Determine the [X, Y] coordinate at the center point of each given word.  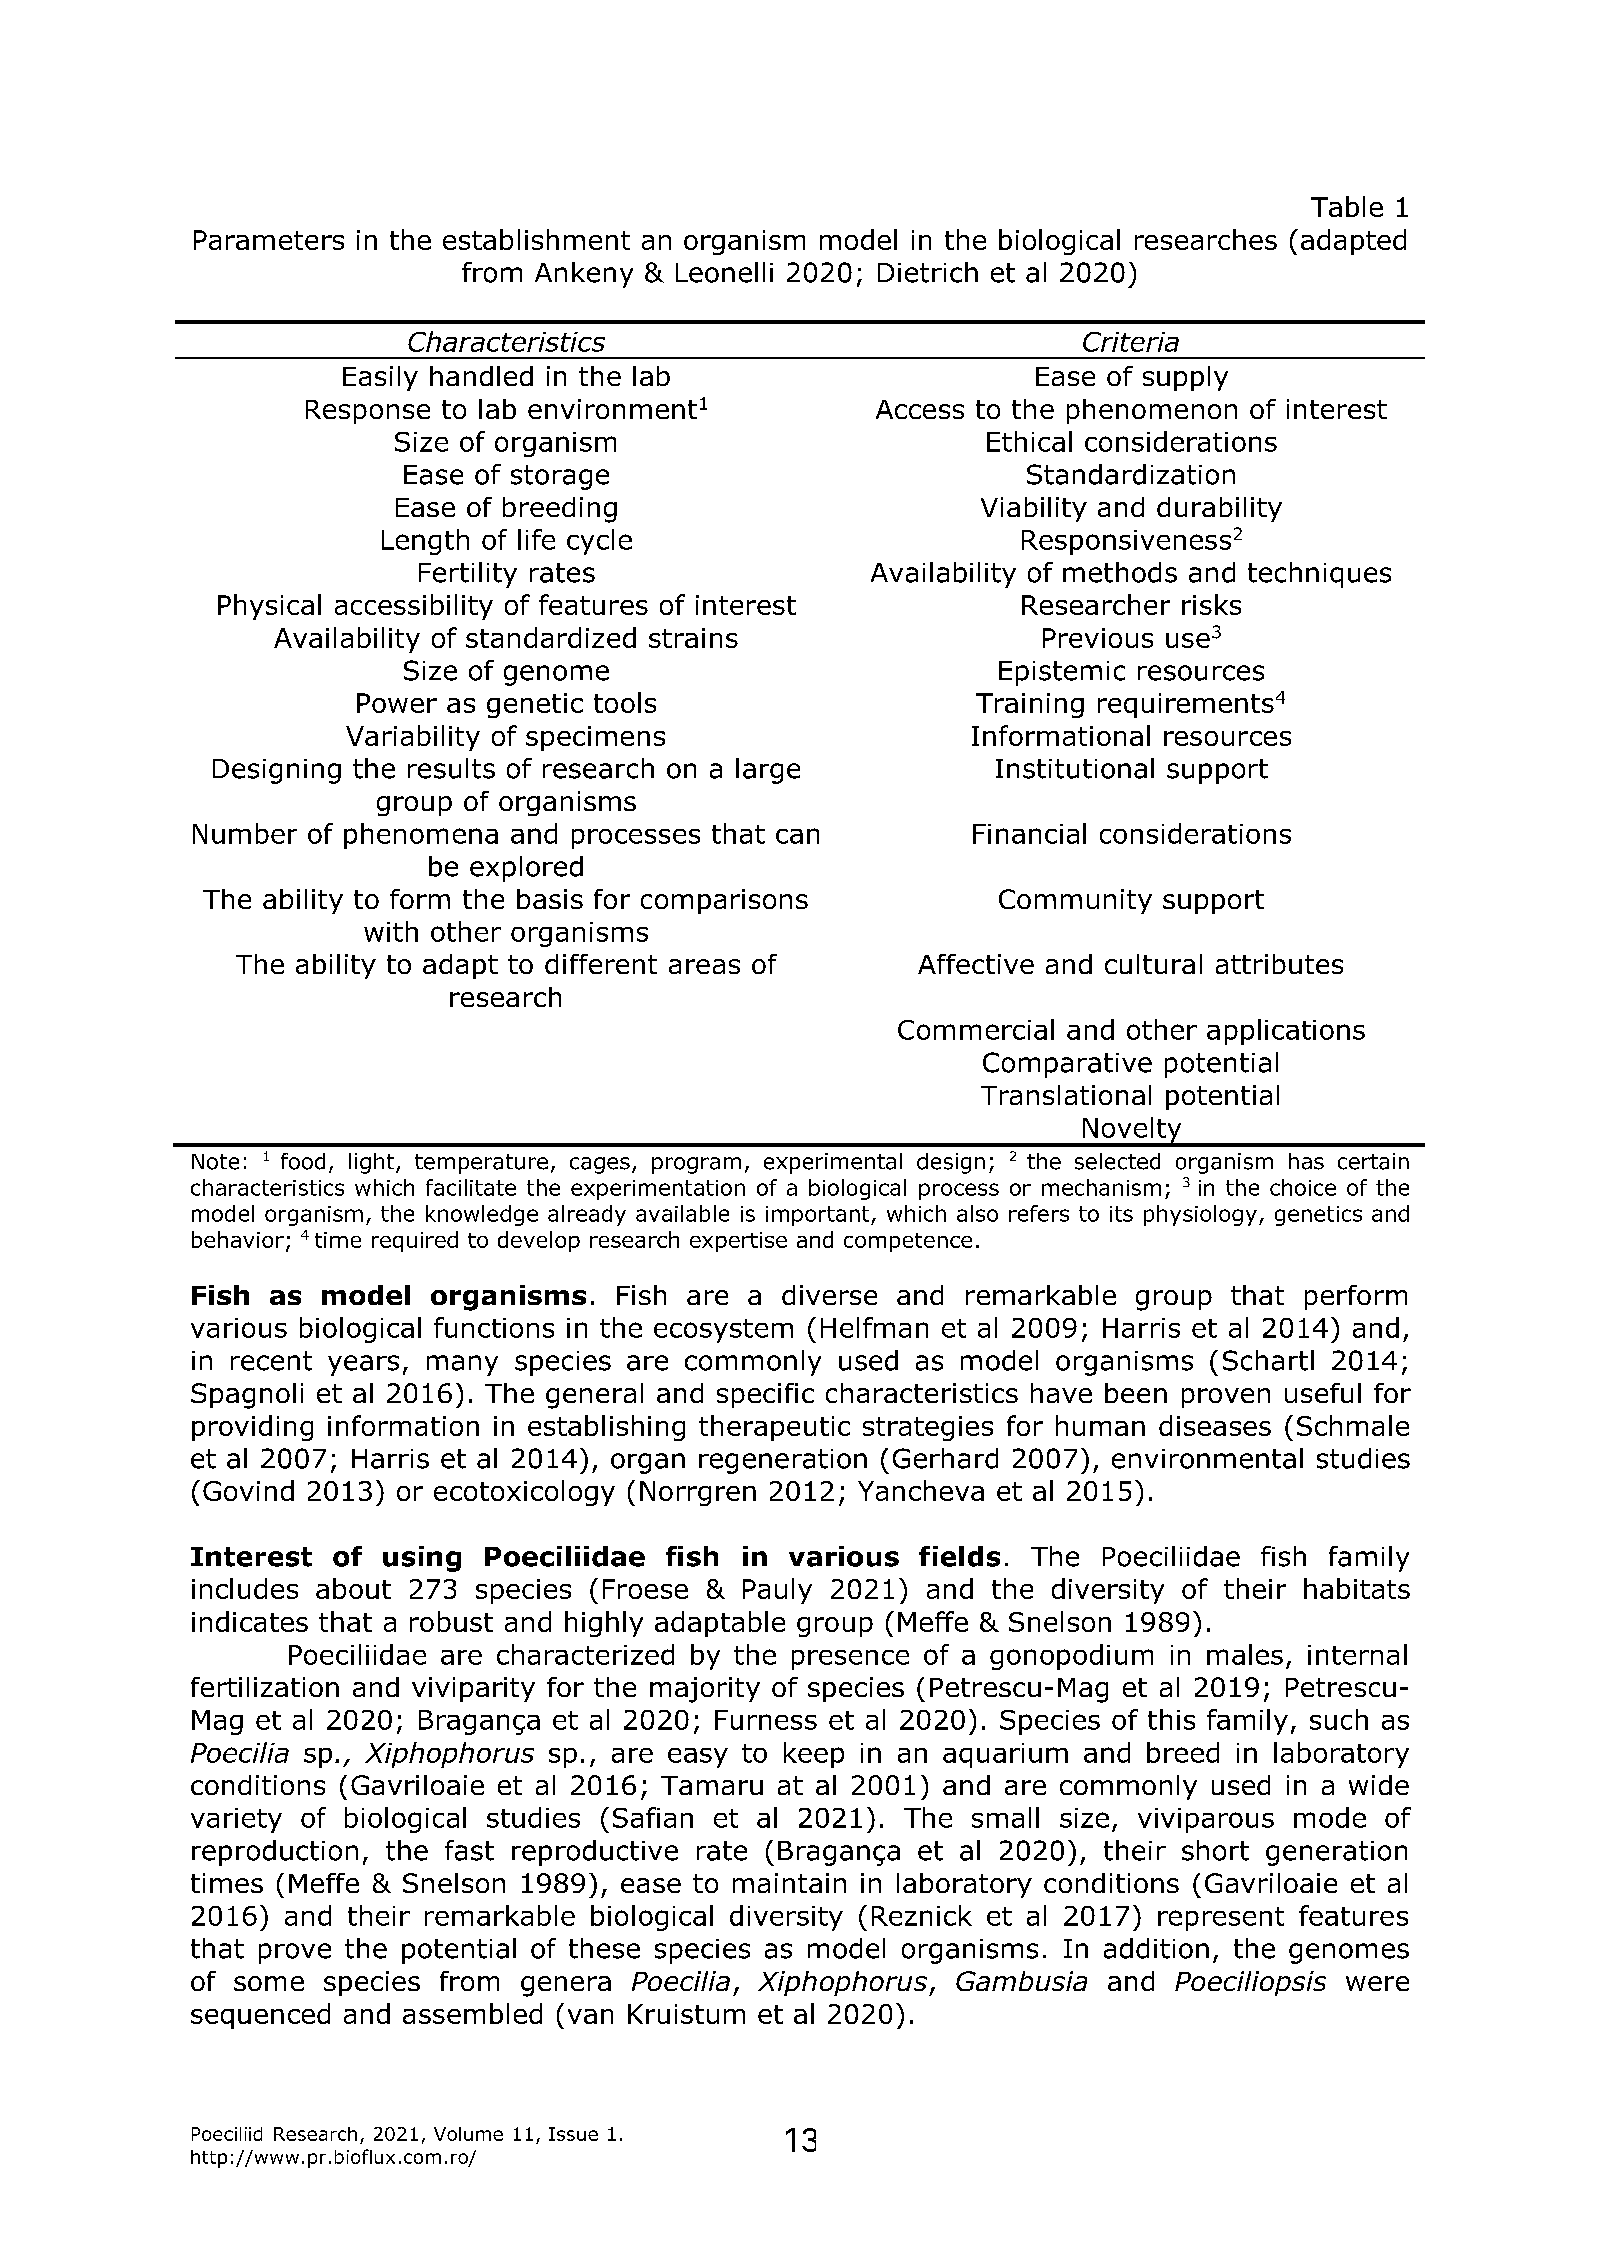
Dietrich [928, 272]
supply [1185, 378]
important [819, 1216]
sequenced [260, 2016]
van [590, 2016]
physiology [1200, 1215]
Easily [380, 378]
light [373, 1163]
